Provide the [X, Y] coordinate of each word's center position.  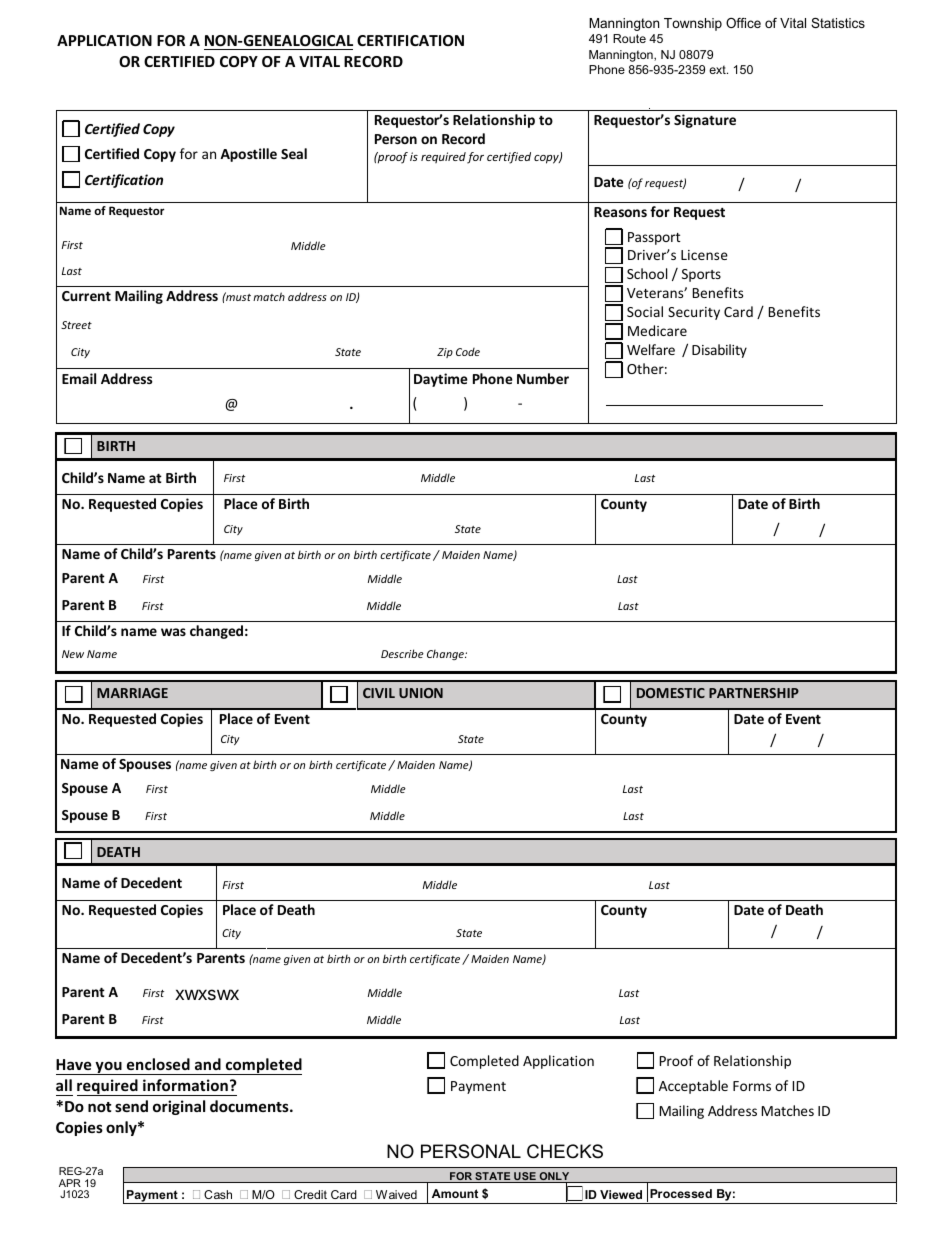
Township [693, 24]
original [179, 1107]
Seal [294, 153]
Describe [402, 653]
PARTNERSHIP [754, 693]
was [173, 632]
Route [629, 38]
